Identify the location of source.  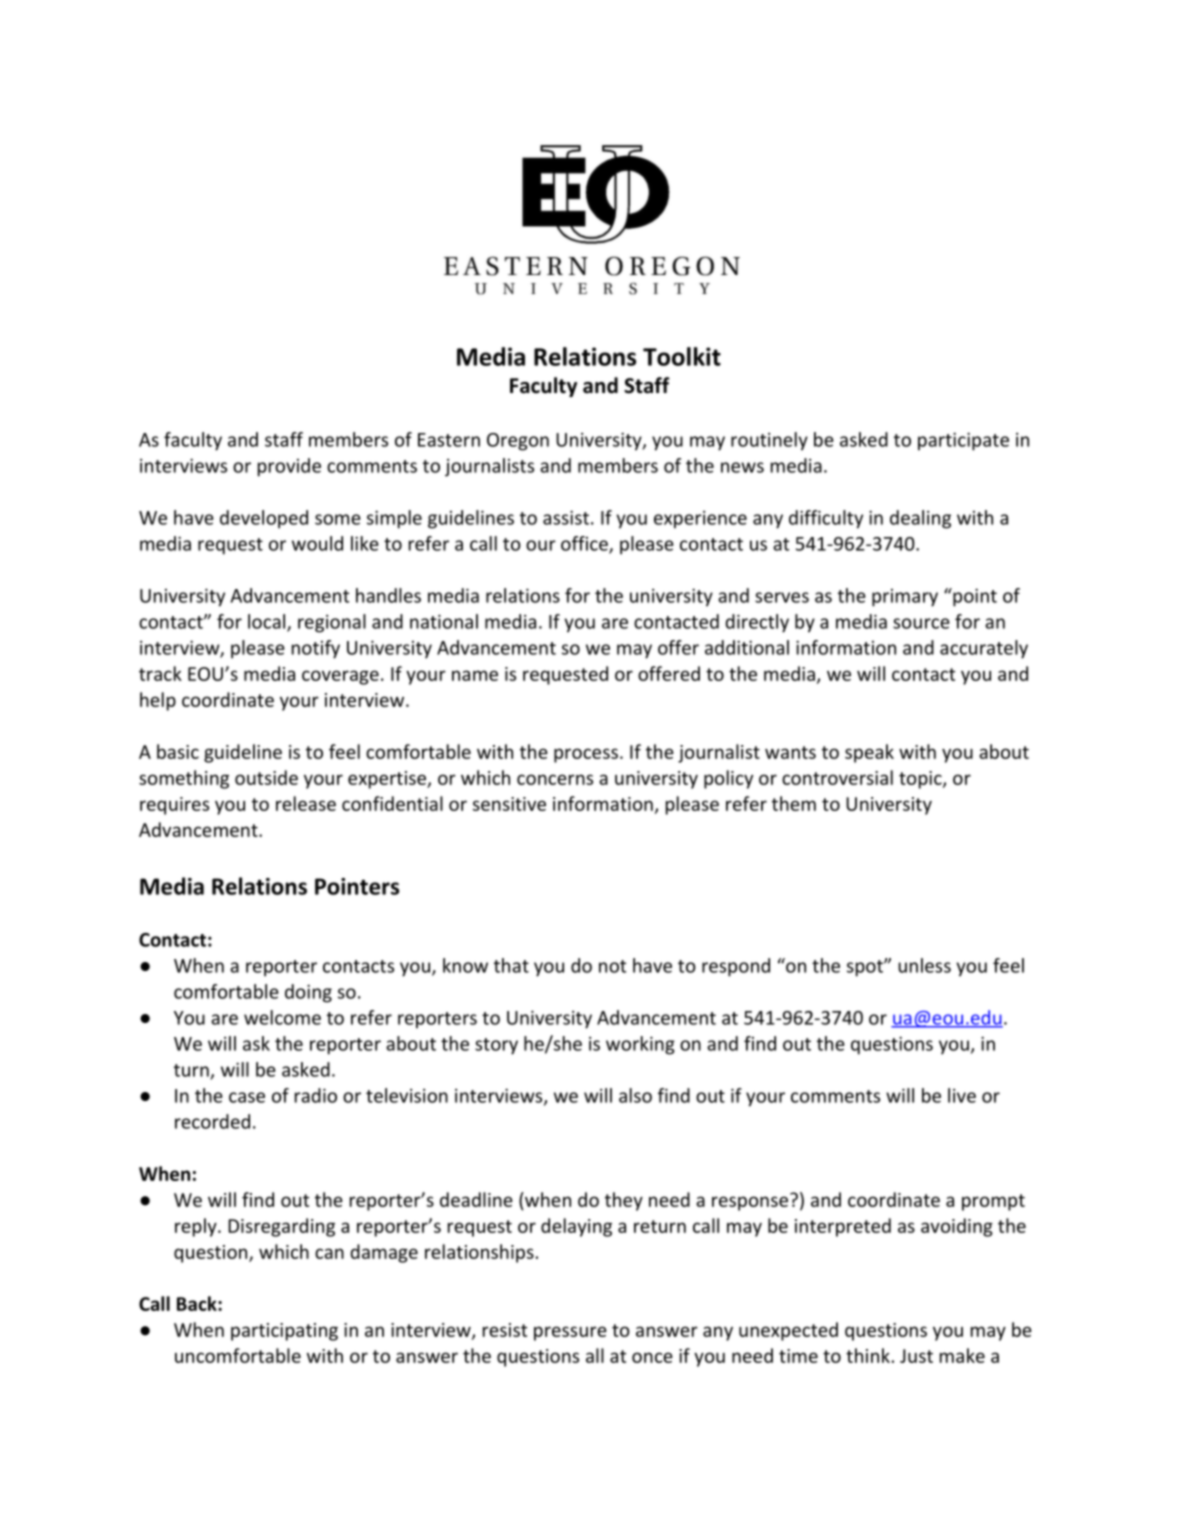
(921, 623).
